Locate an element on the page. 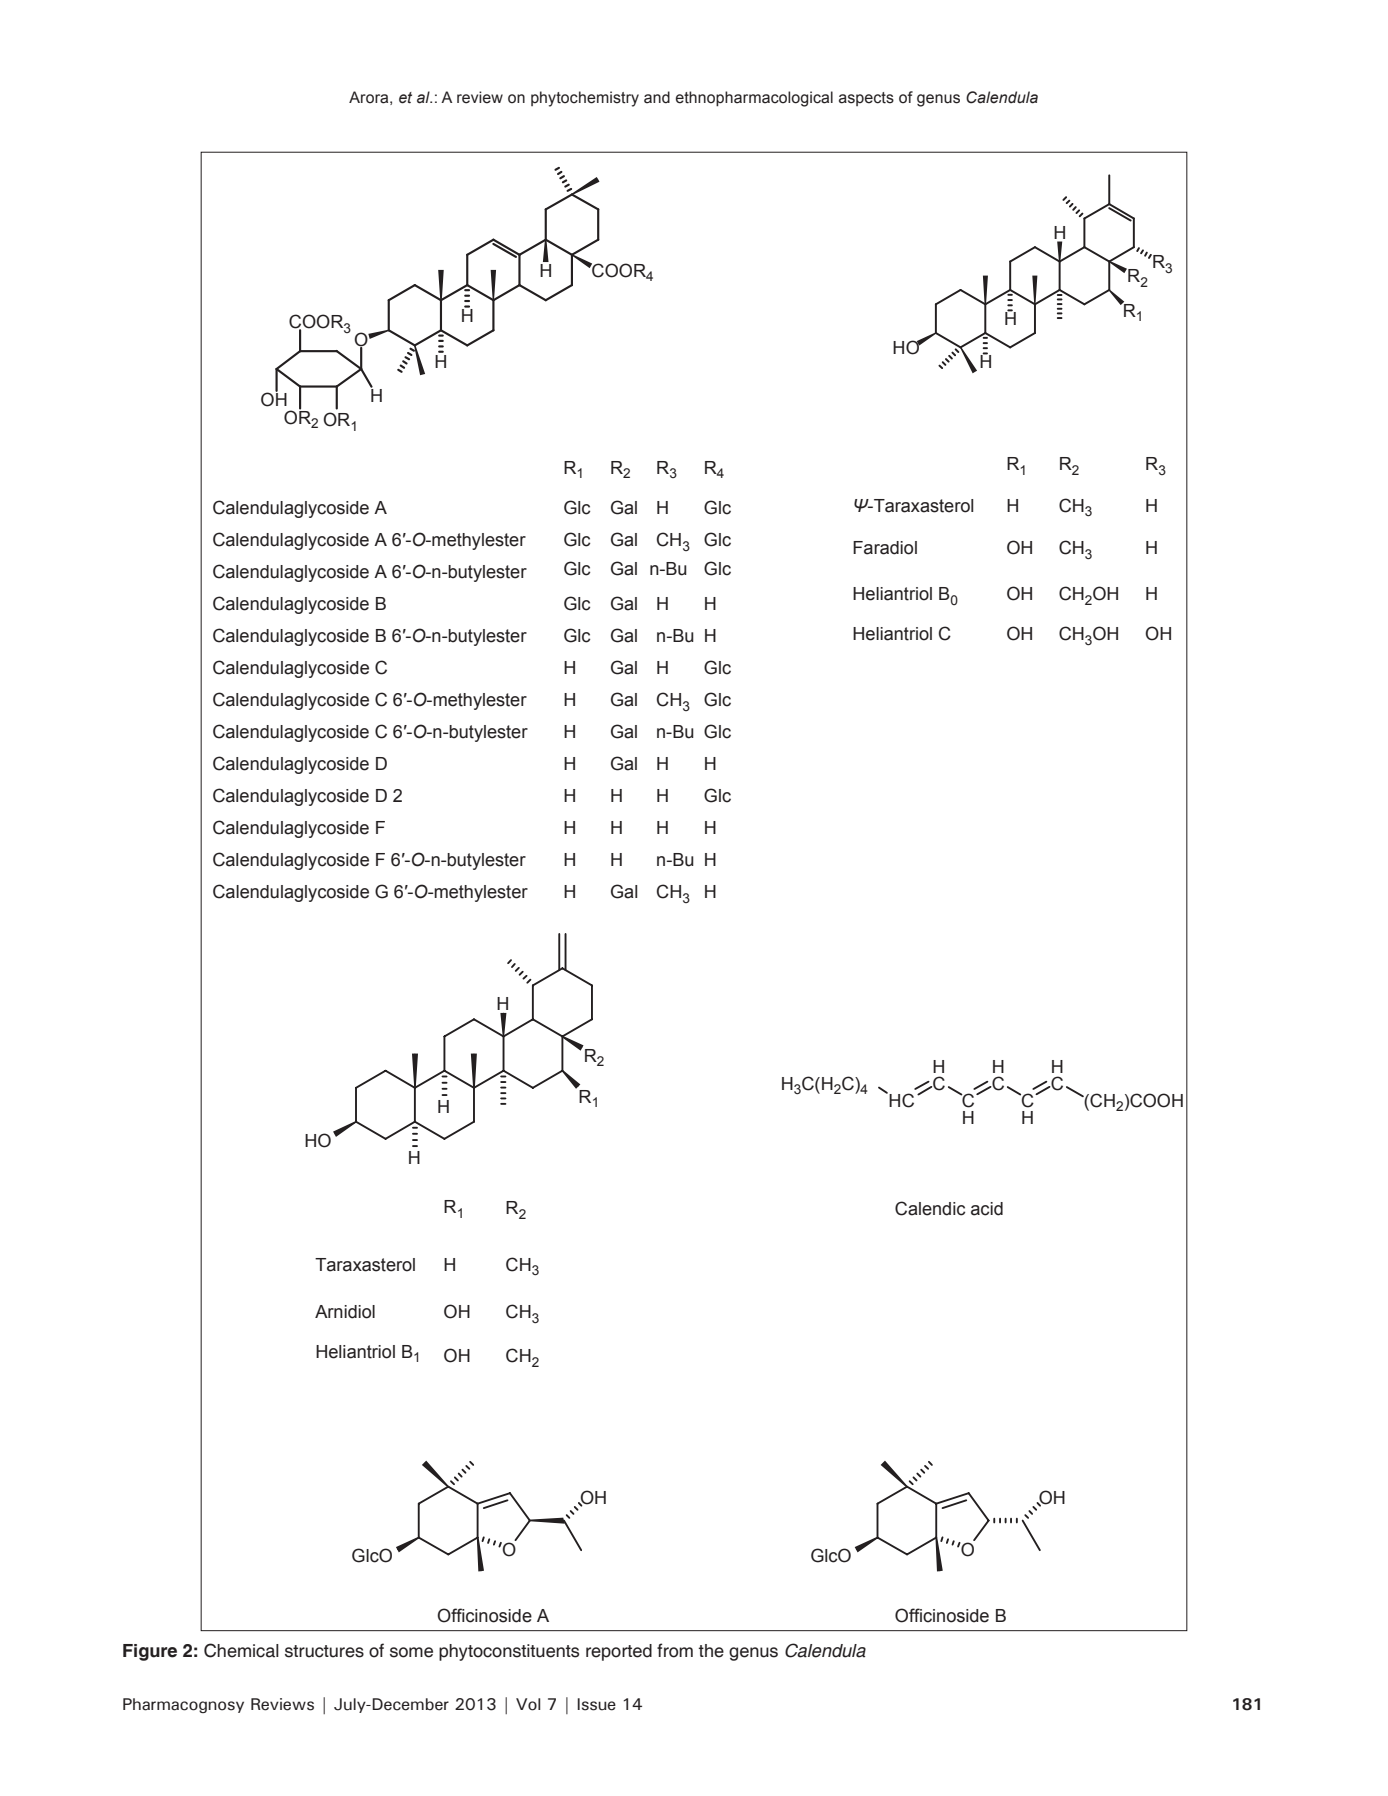 This document has height=1796, width=1388. the is located at coordinates (711, 1651).
